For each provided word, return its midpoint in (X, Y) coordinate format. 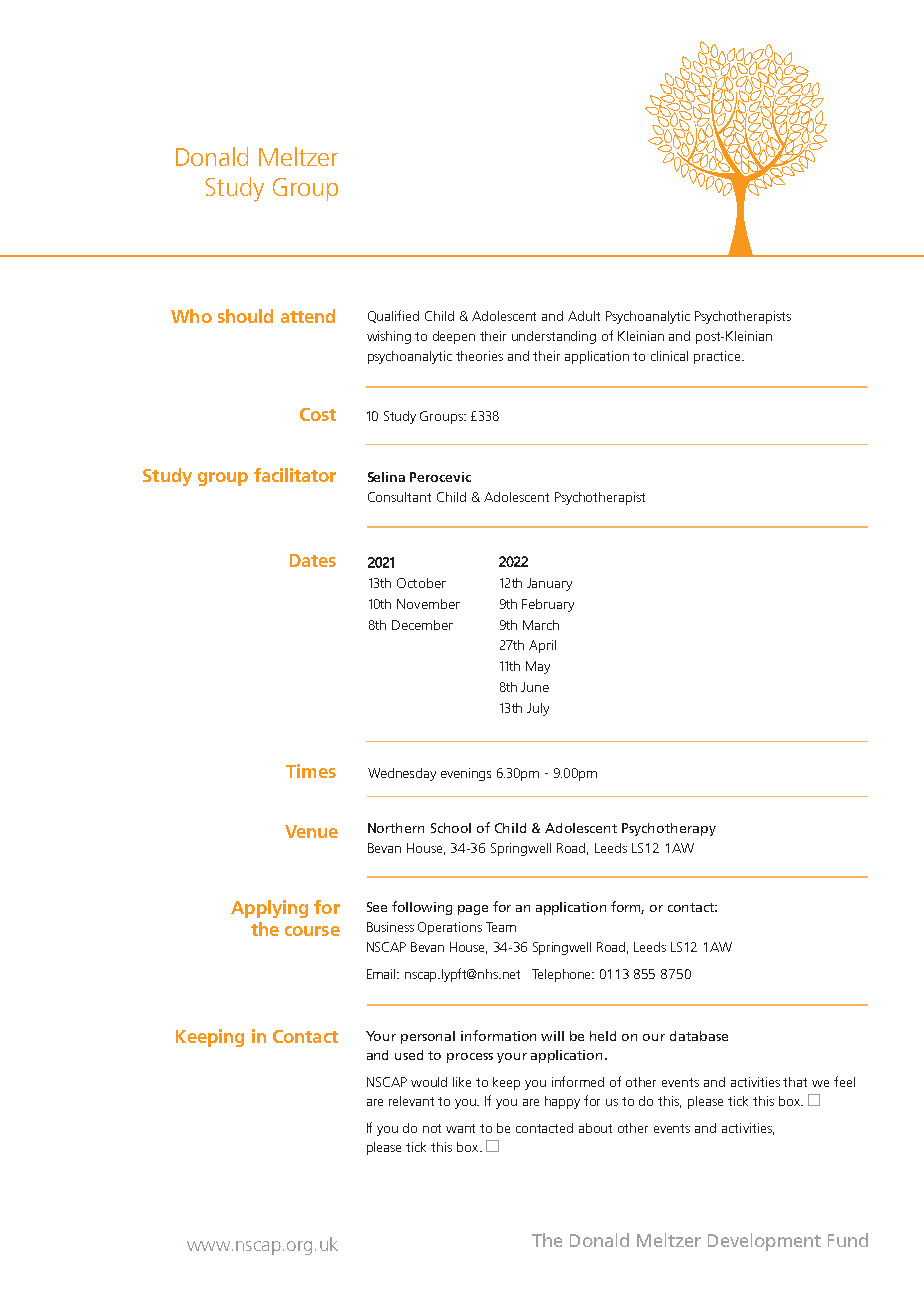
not (432, 1128)
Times (311, 771)
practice (718, 357)
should (245, 316)
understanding (554, 337)
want (460, 1128)
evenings (466, 774)
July (538, 709)
